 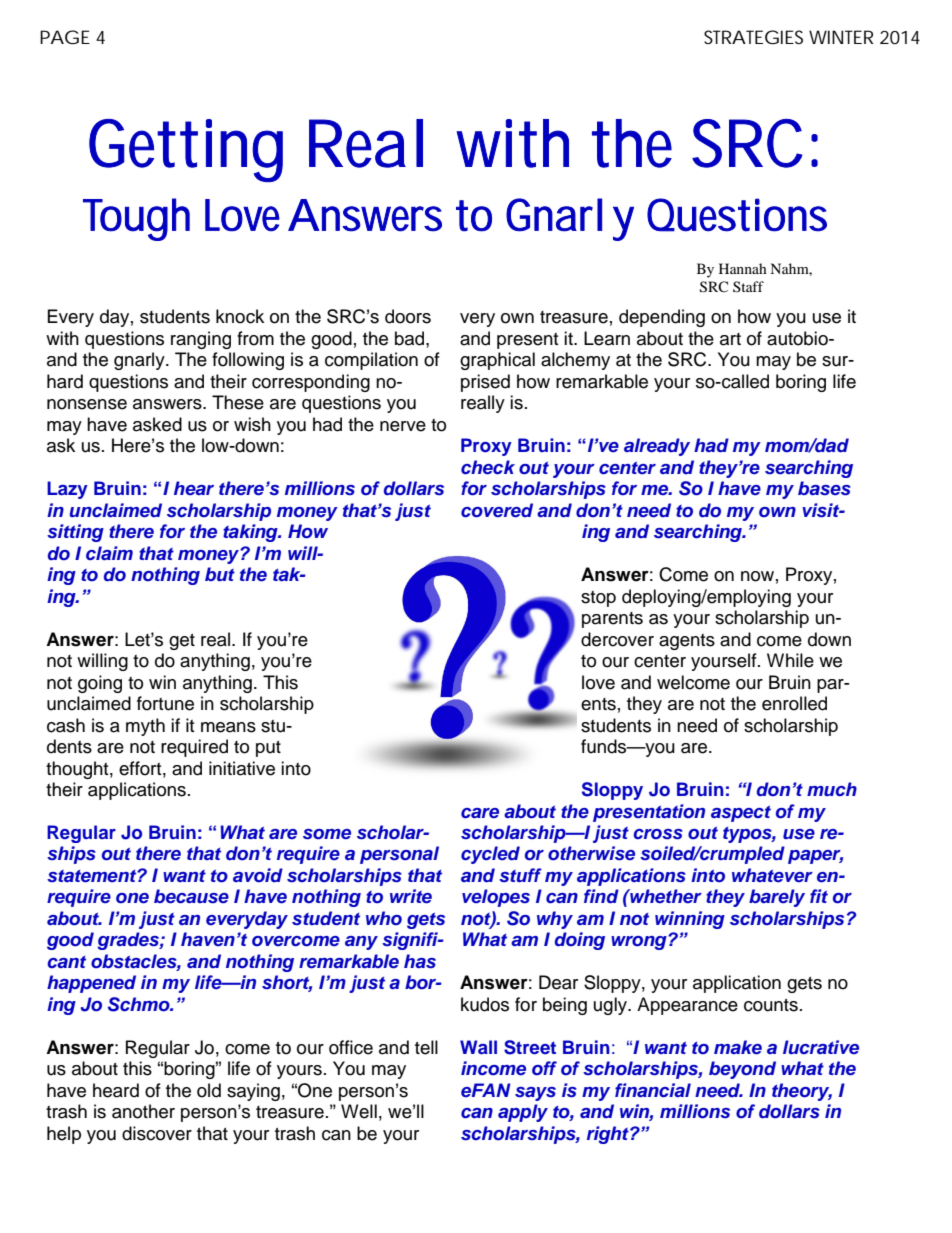 What do you see at coordinates (186, 150) in the image?
I see `Getting` at bounding box center [186, 150].
